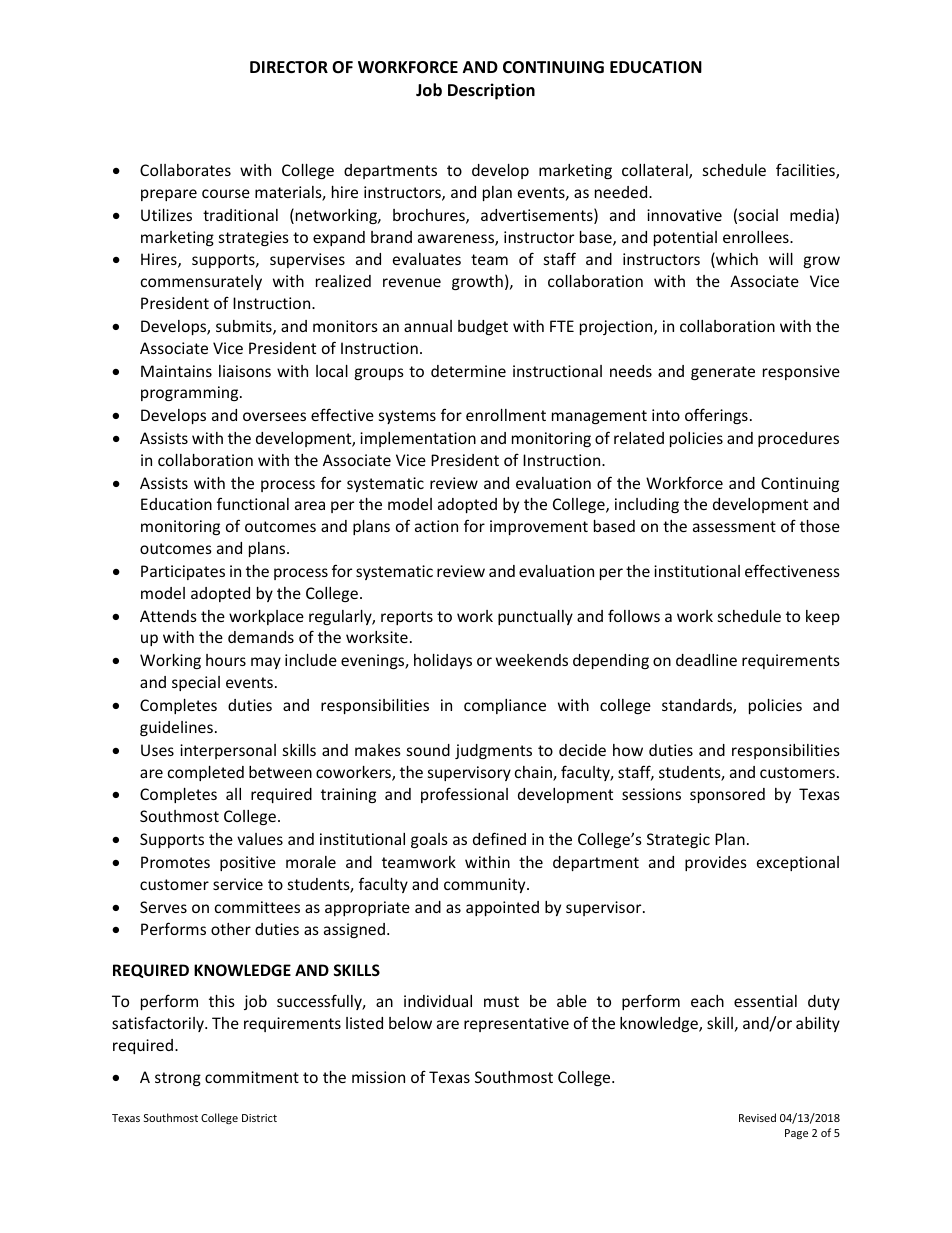  Describe the element at coordinates (723, 373) in the image. I see `generate` at that location.
